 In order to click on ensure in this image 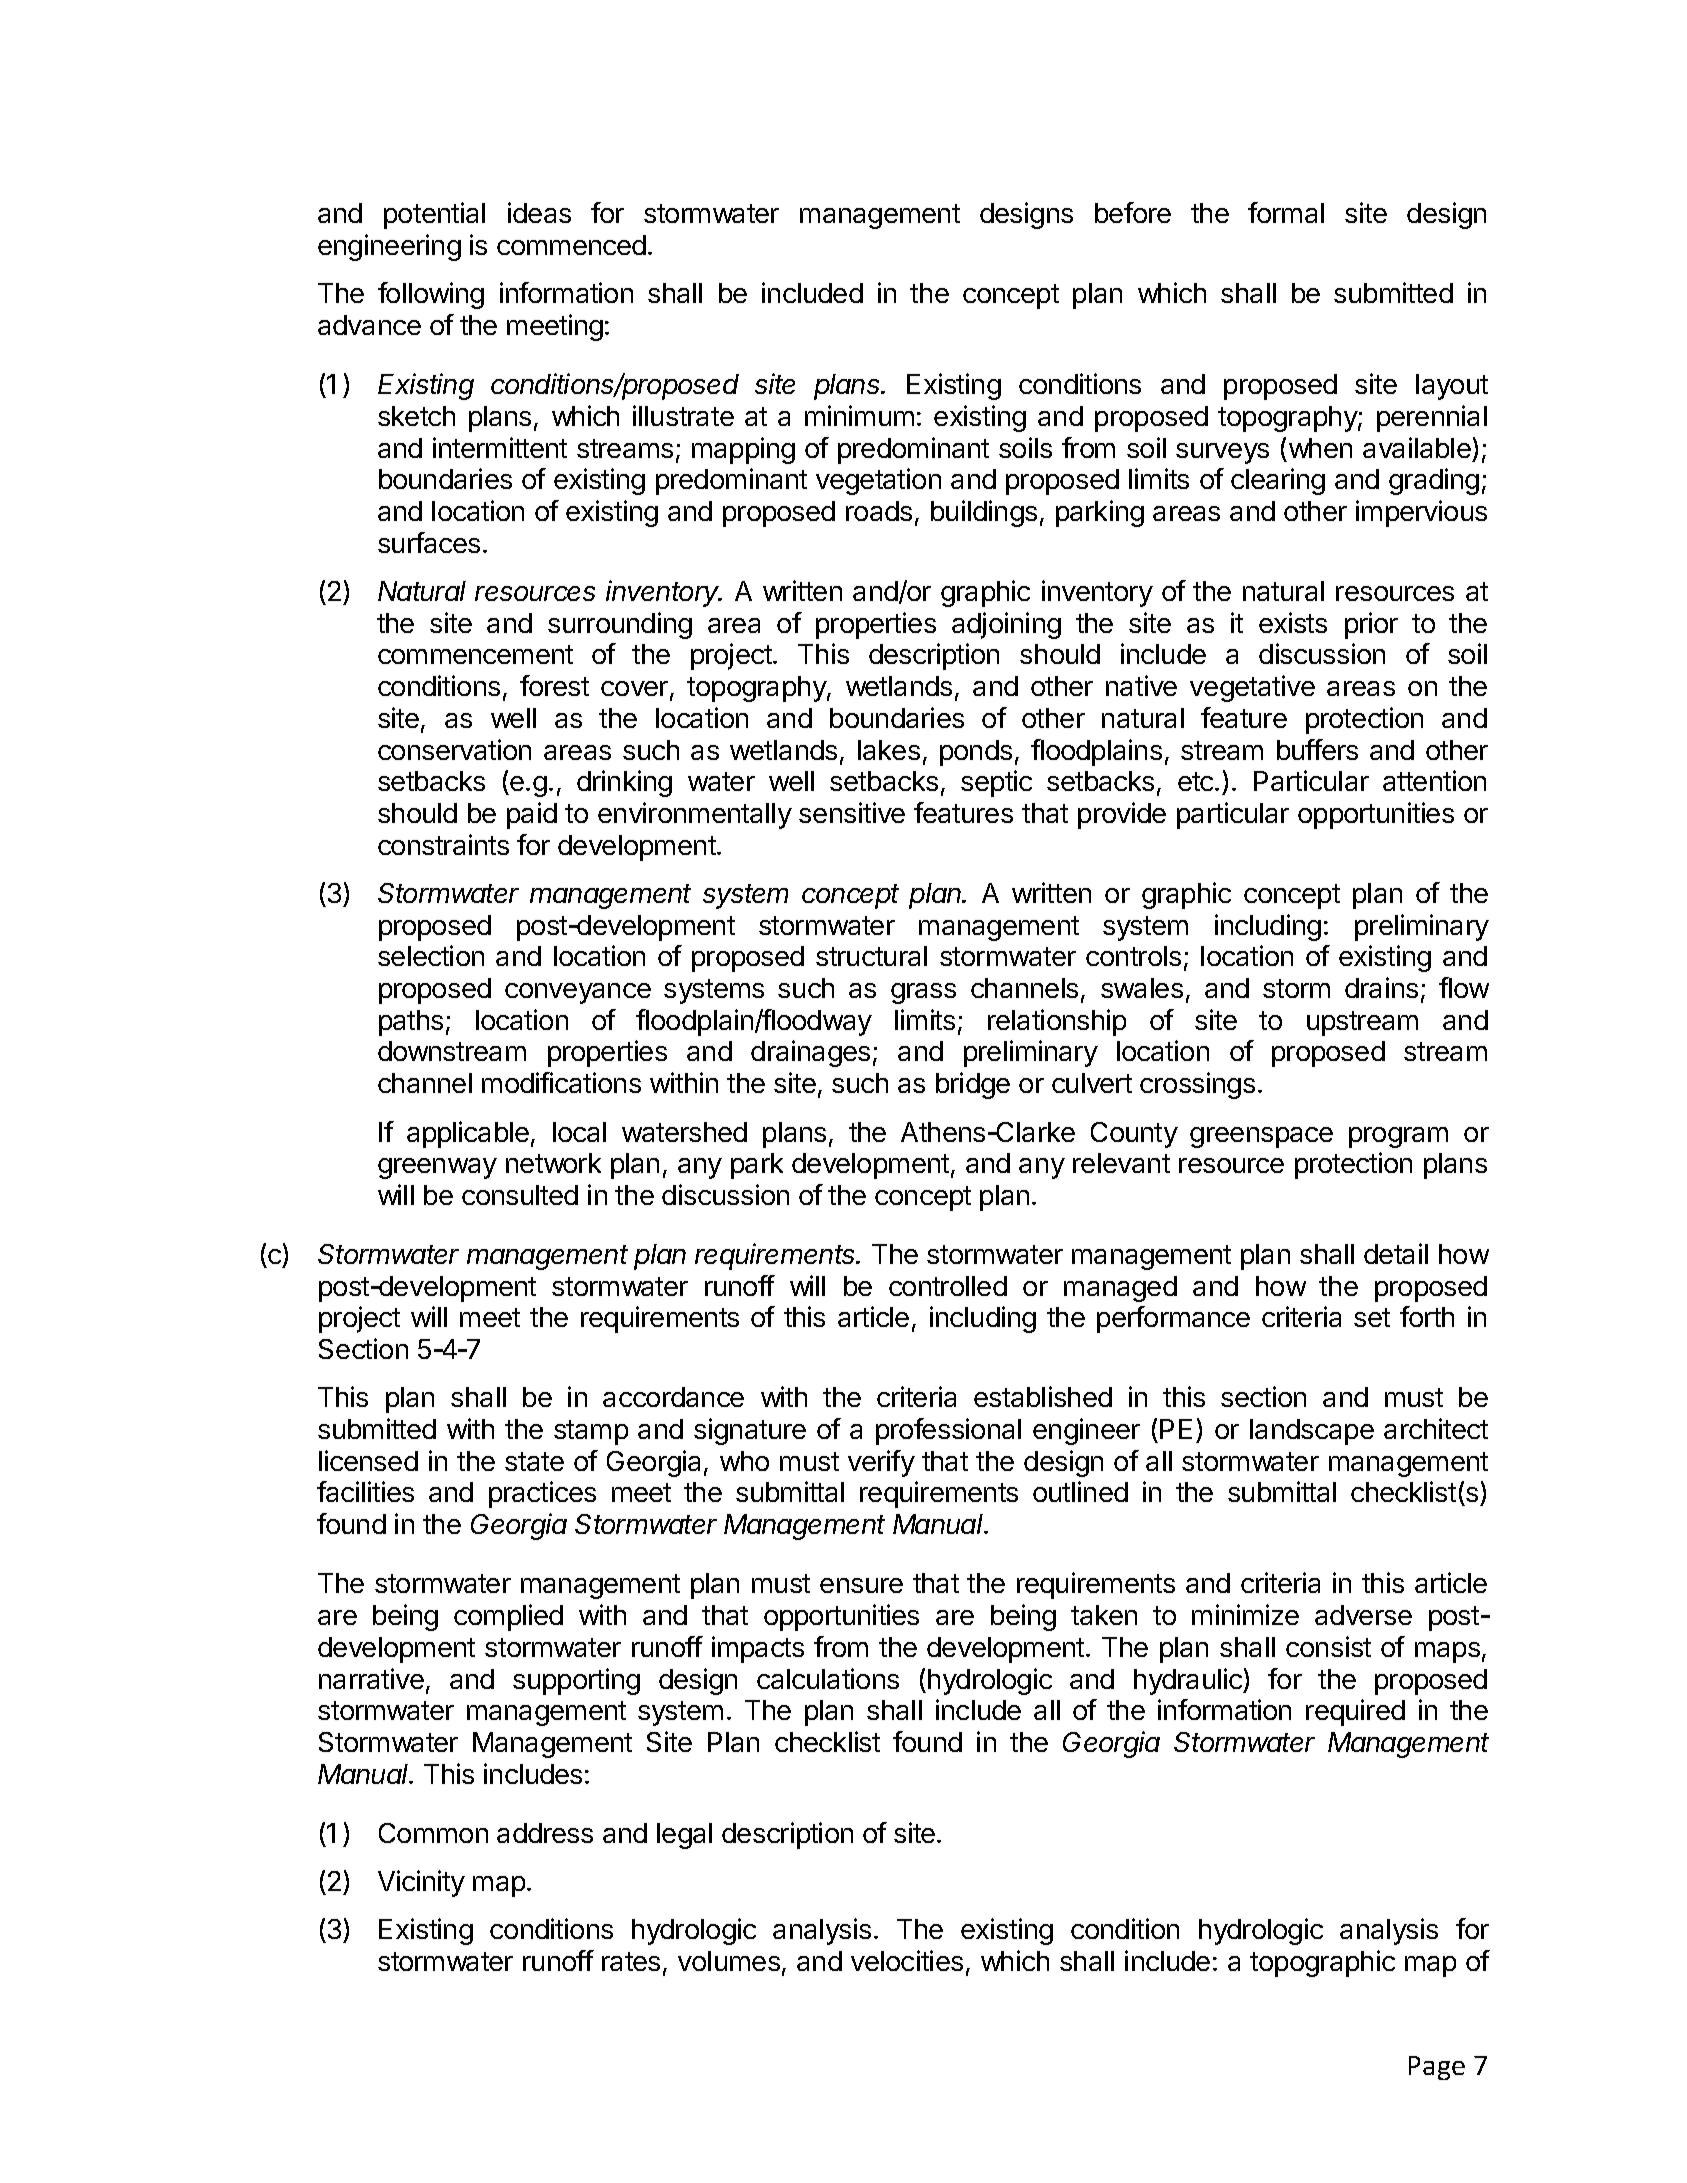, I will do `click(861, 1585)`.
